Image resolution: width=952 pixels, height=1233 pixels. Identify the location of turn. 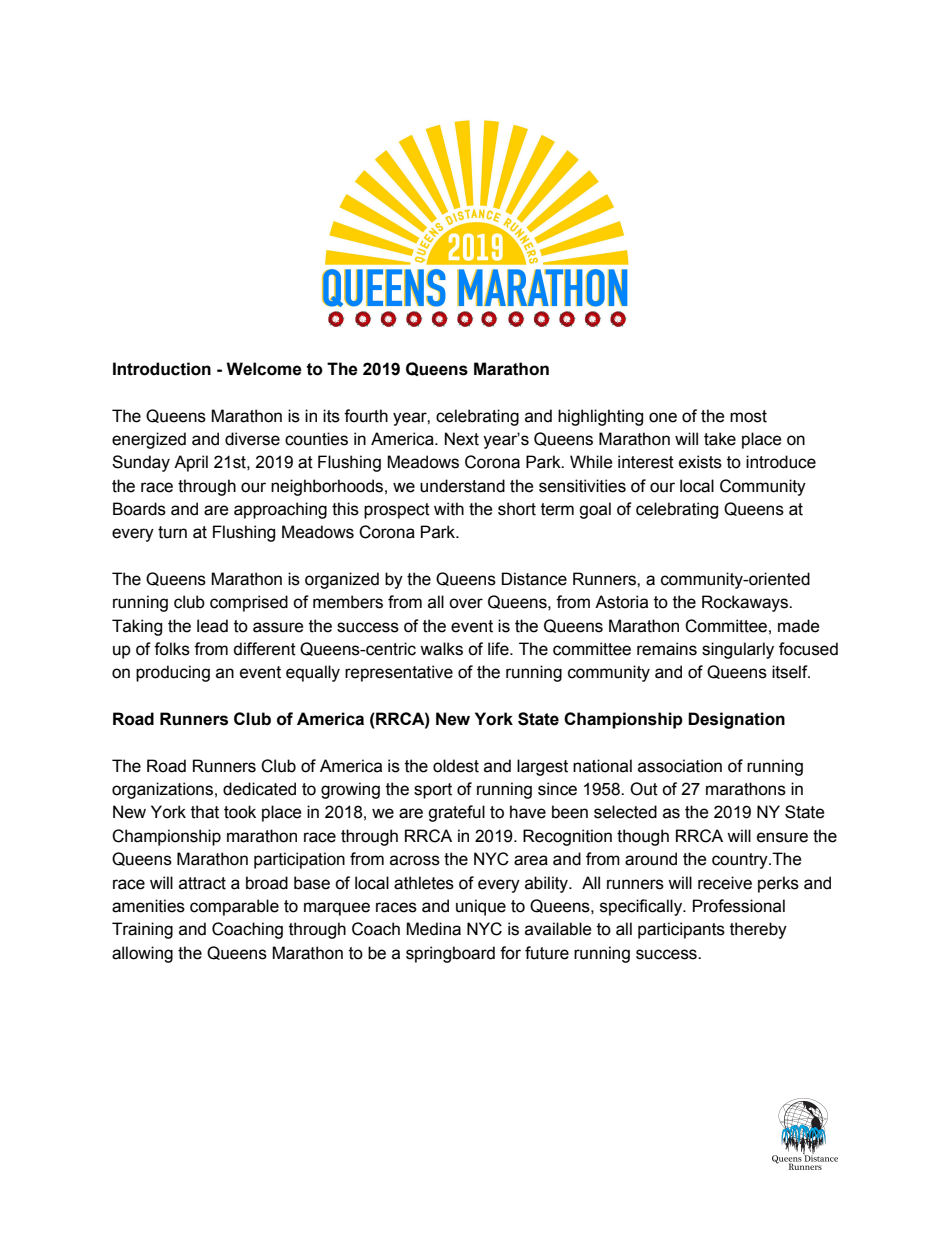
(172, 532).
